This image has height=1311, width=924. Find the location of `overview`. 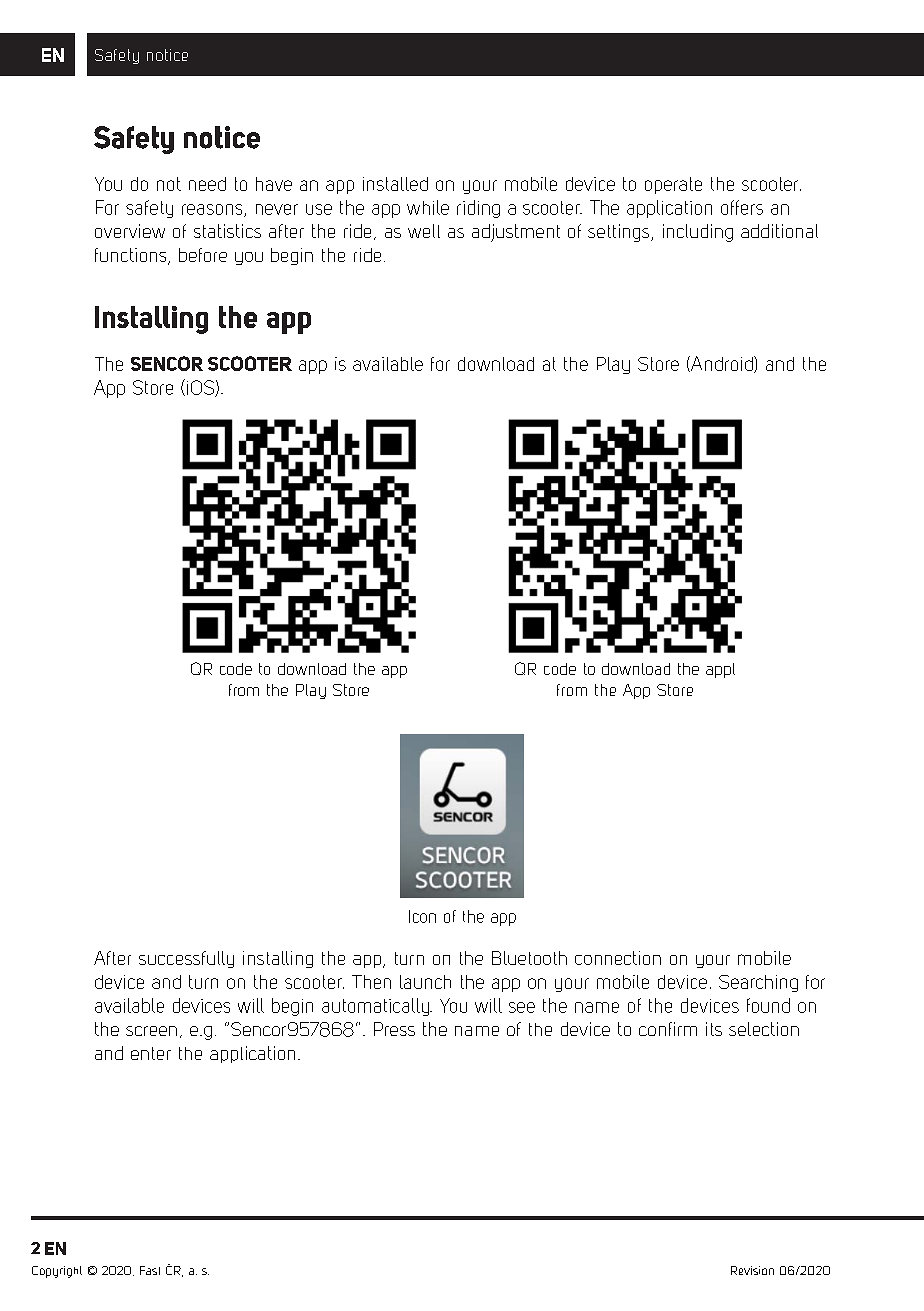

overview is located at coordinates (130, 231).
